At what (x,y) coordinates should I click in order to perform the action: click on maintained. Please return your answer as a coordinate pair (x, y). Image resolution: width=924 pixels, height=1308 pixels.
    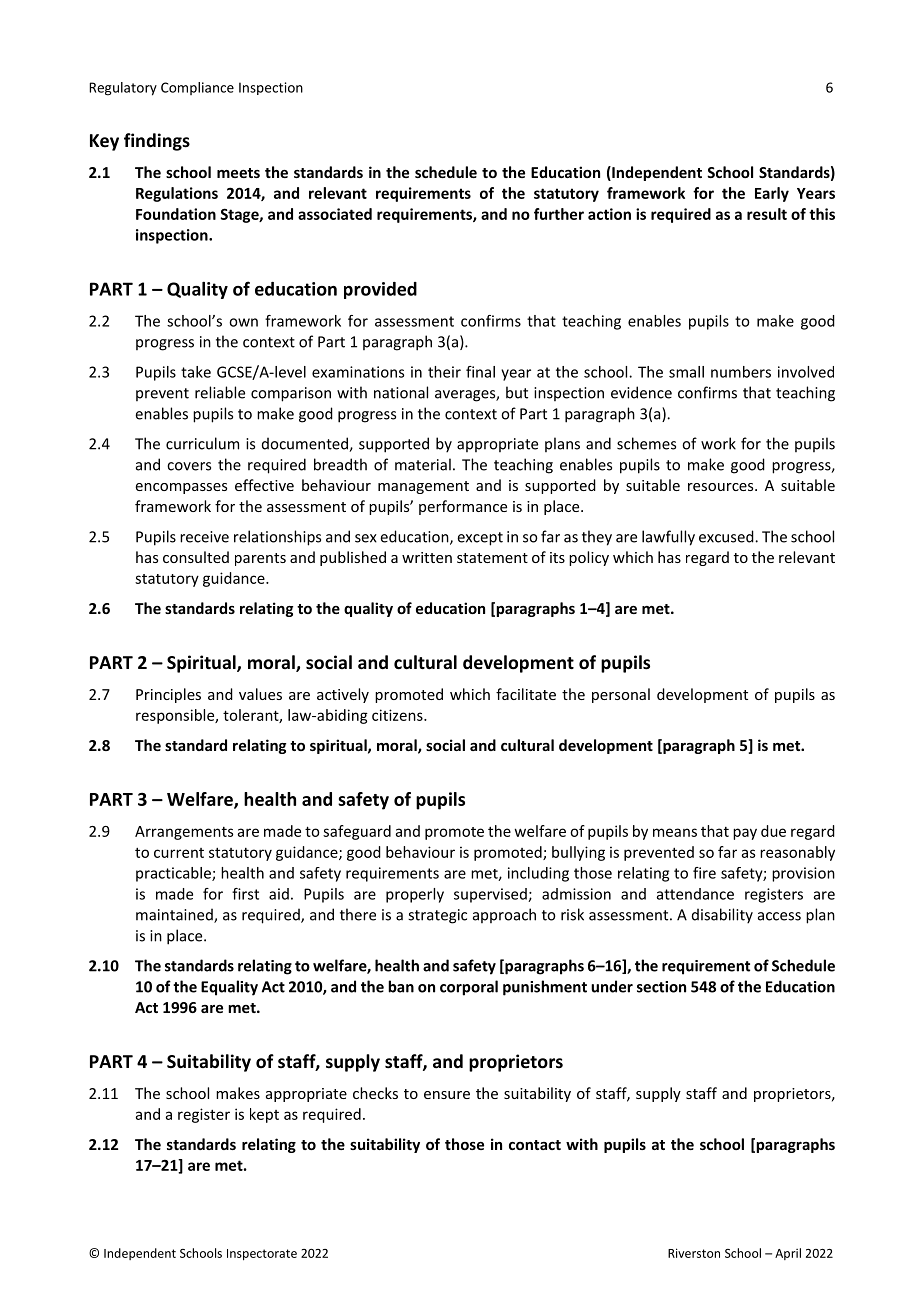
    Looking at the image, I should click on (175, 915).
